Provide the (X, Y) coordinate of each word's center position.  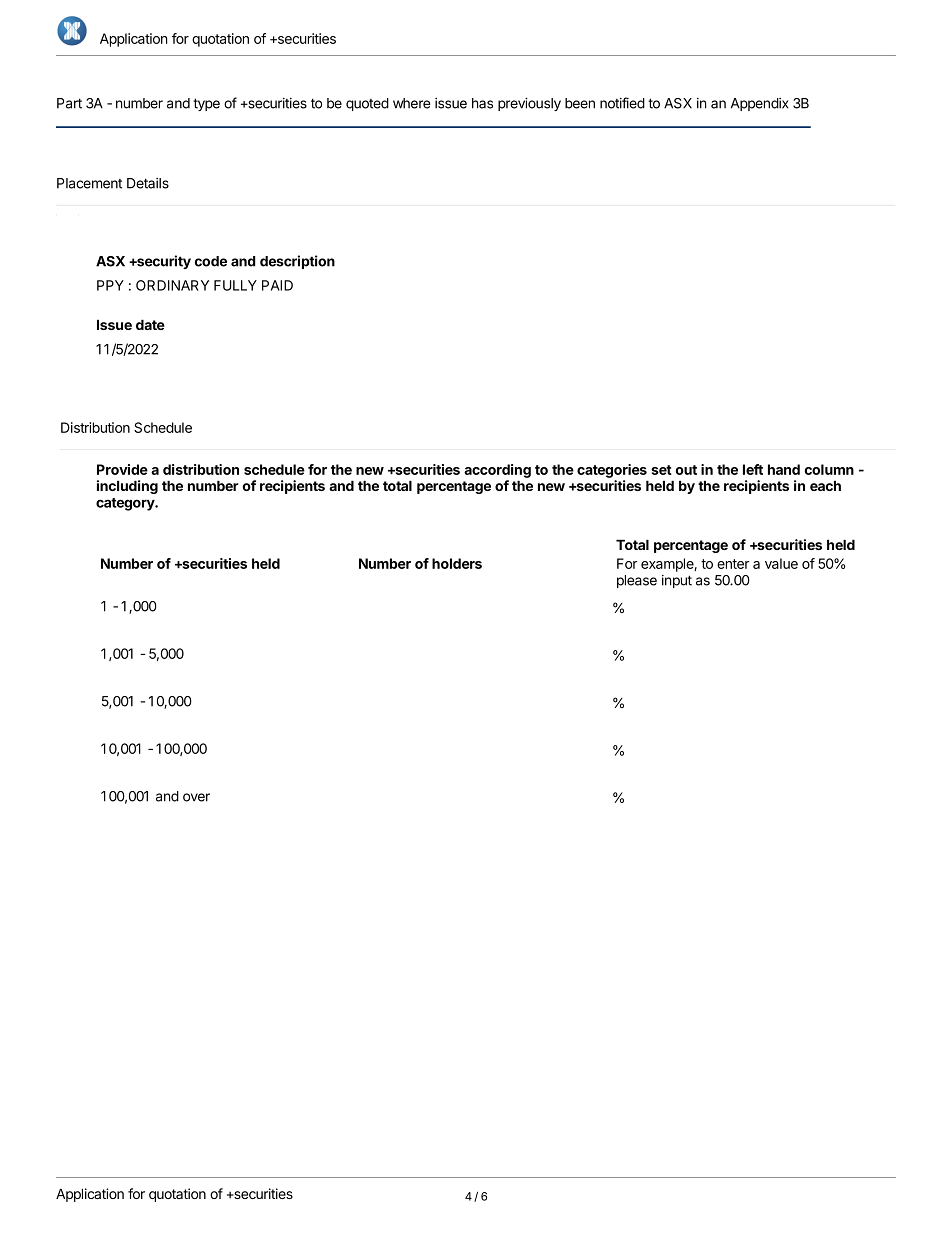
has (482, 103)
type (206, 104)
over (196, 797)
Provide (122, 469)
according (497, 471)
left (753, 469)
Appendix (760, 104)
